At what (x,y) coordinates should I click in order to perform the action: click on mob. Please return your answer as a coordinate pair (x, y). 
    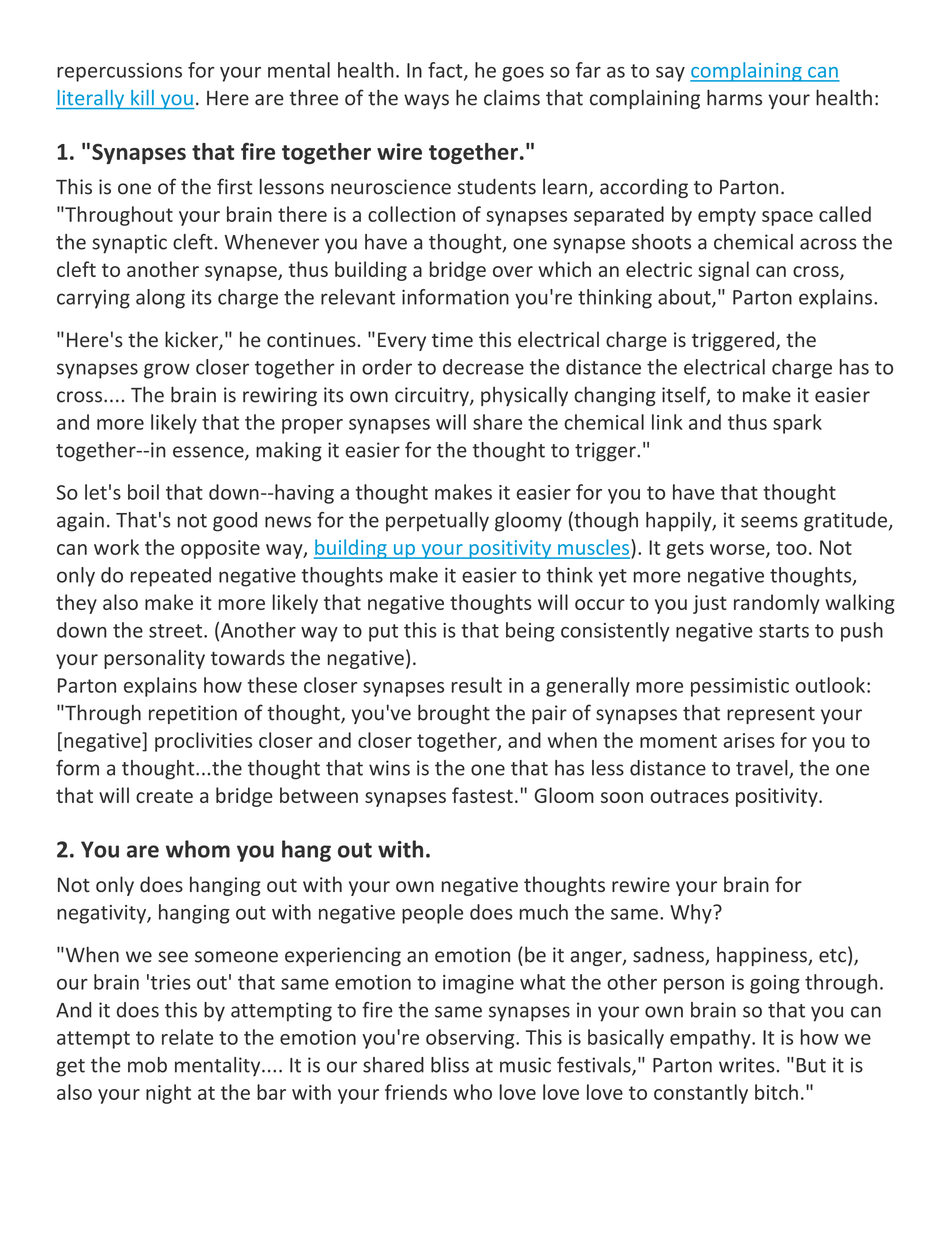
    Looking at the image, I should click on (147, 1065).
